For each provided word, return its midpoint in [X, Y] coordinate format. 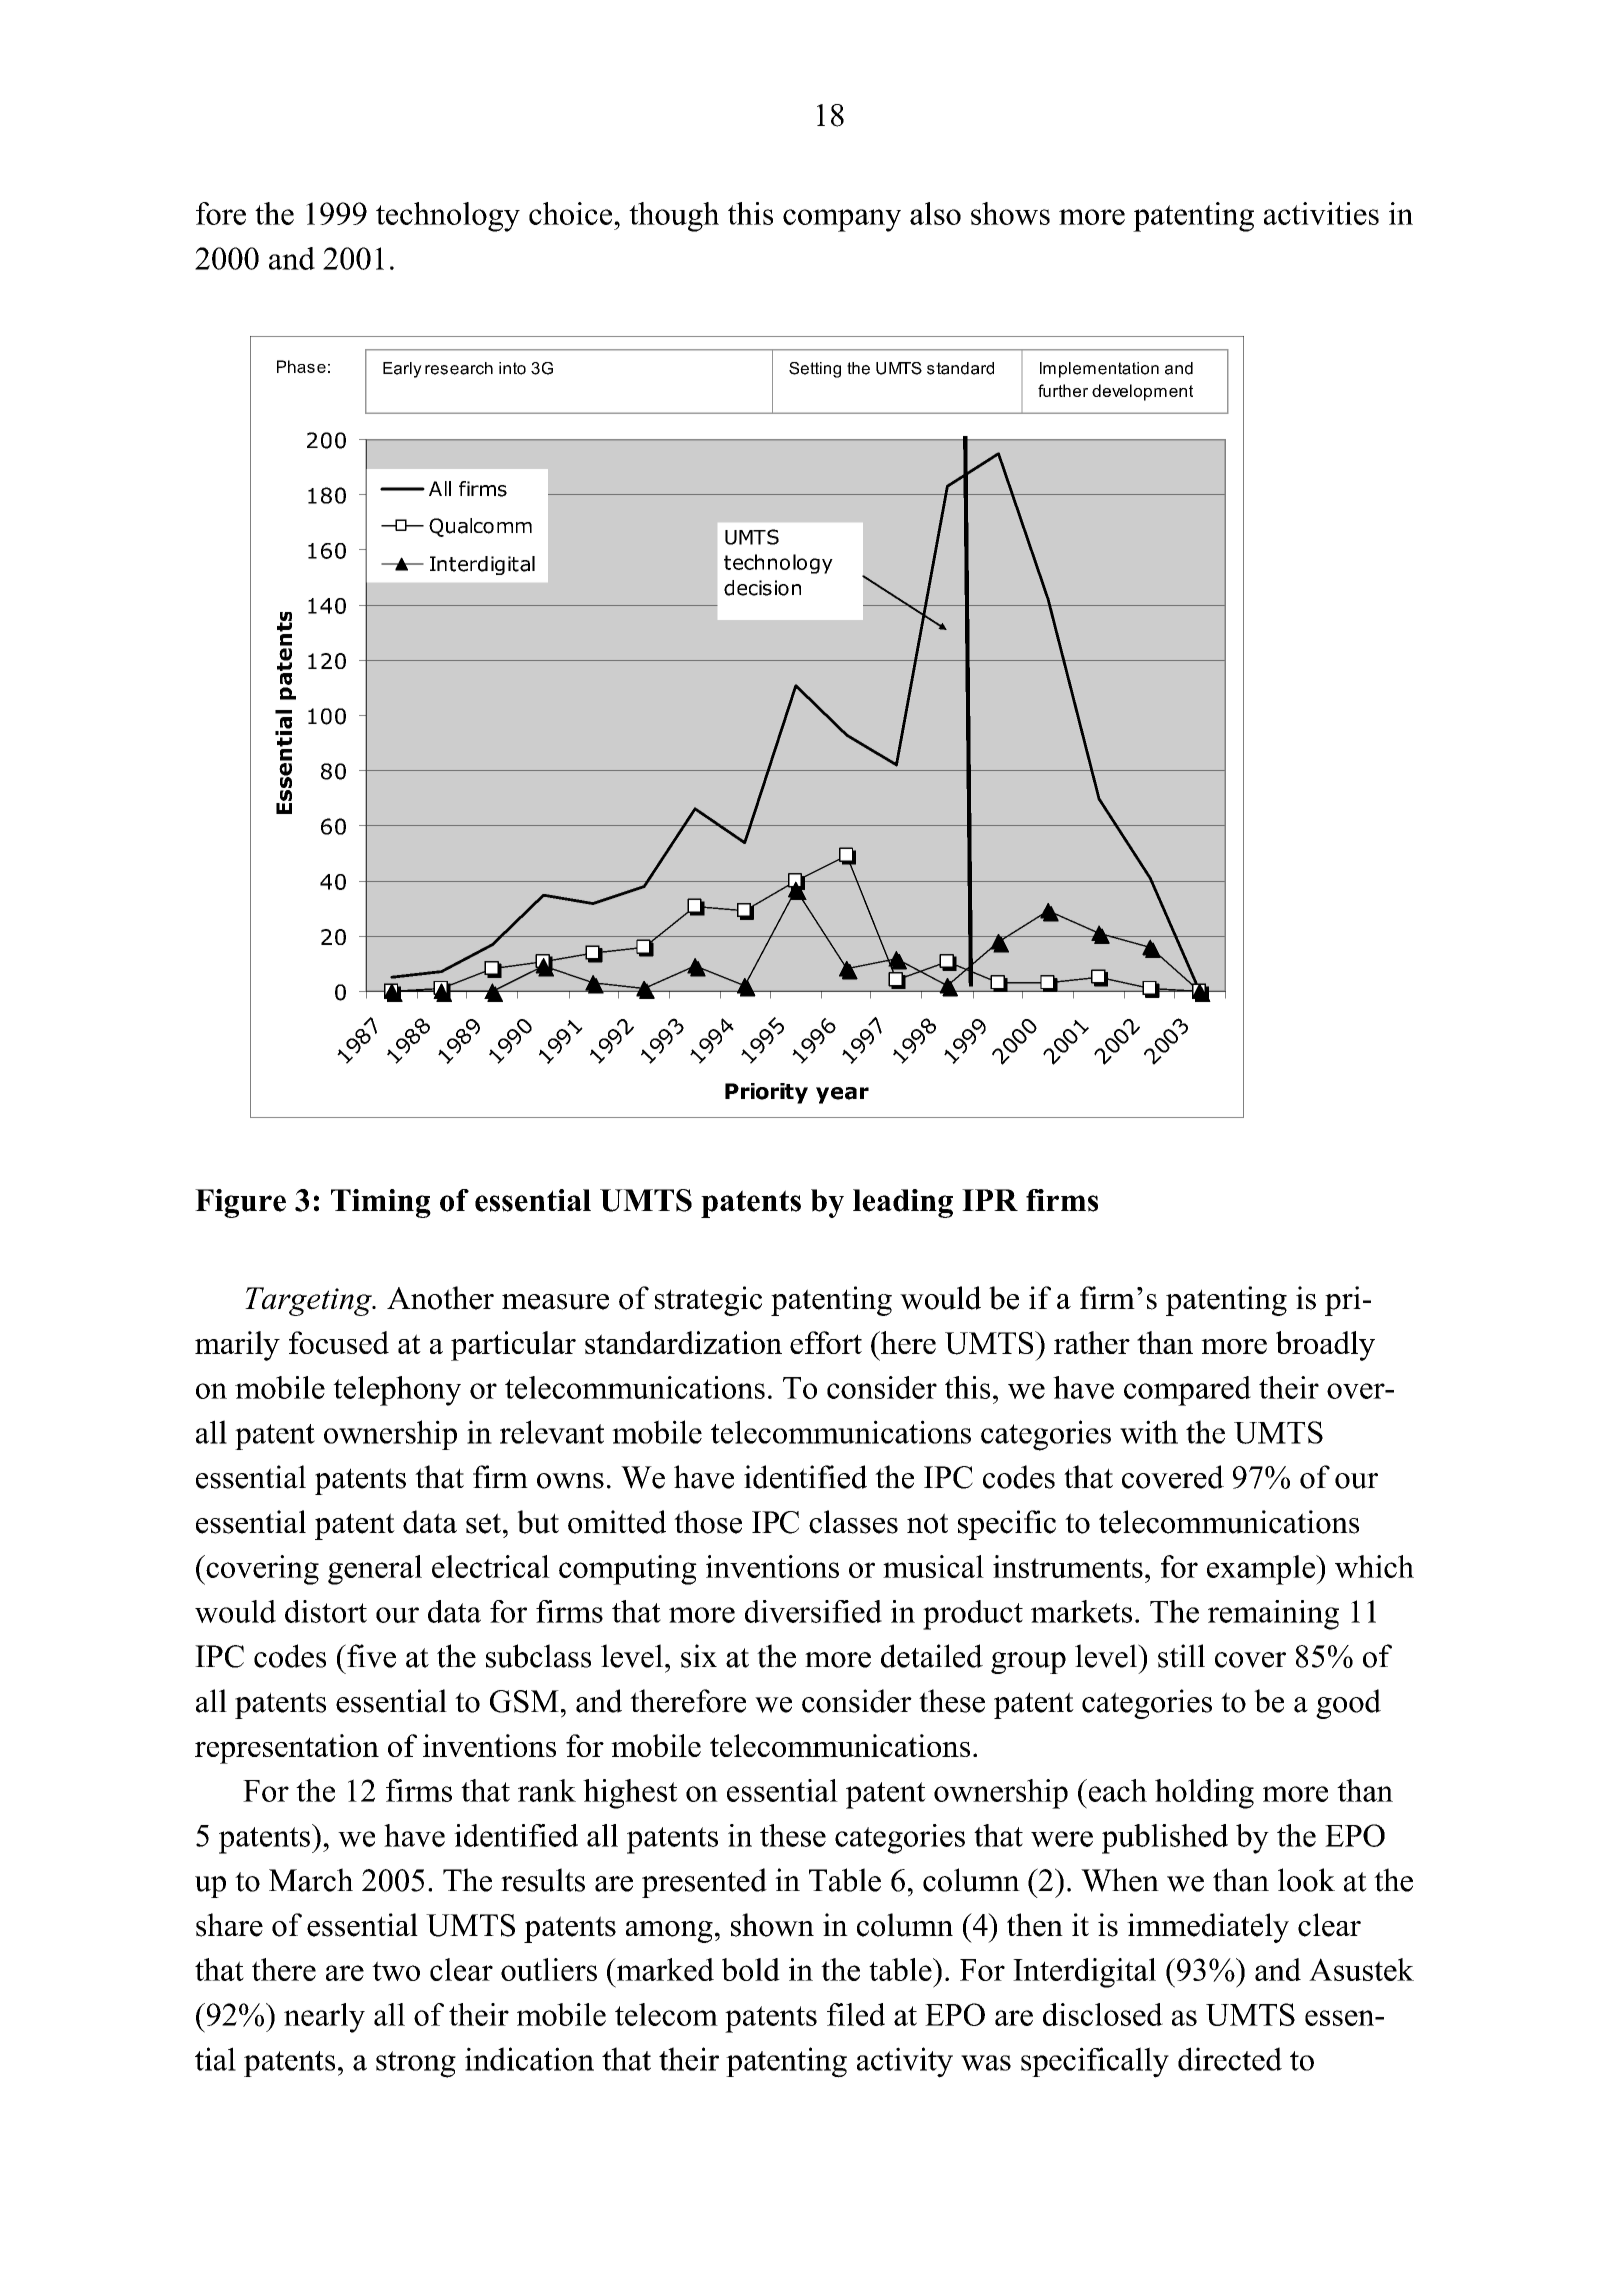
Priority [766, 1093]
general [375, 1570]
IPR [990, 1200]
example [1262, 1570]
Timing [381, 1203]
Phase [301, 366]
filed [856, 2014]
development [1142, 392]
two [396, 1971]
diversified [813, 1611]
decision [762, 588]
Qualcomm [480, 527]
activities [1321, 213]
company [842, 220]
